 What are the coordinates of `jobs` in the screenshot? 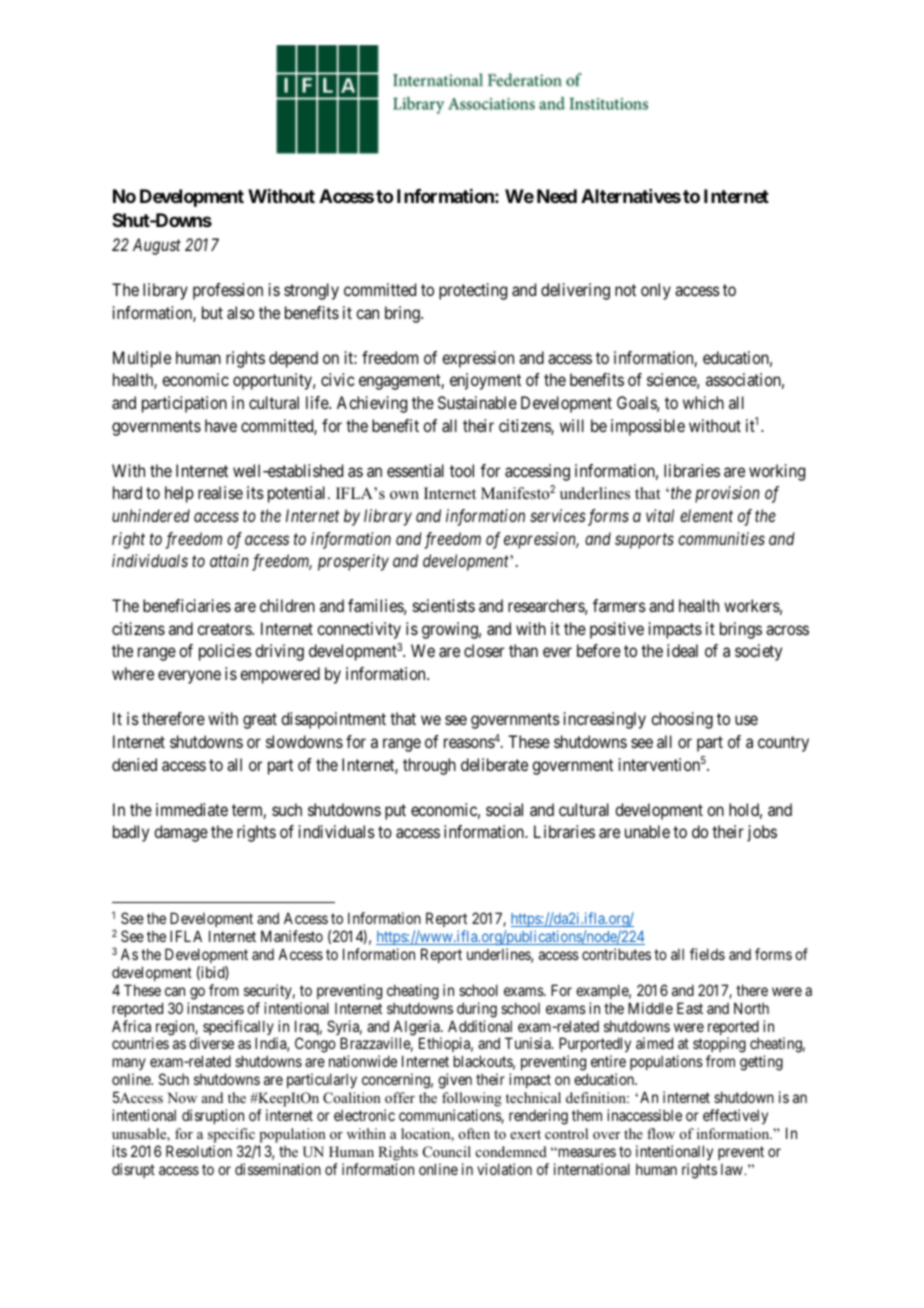 It's located at (762, 833).
